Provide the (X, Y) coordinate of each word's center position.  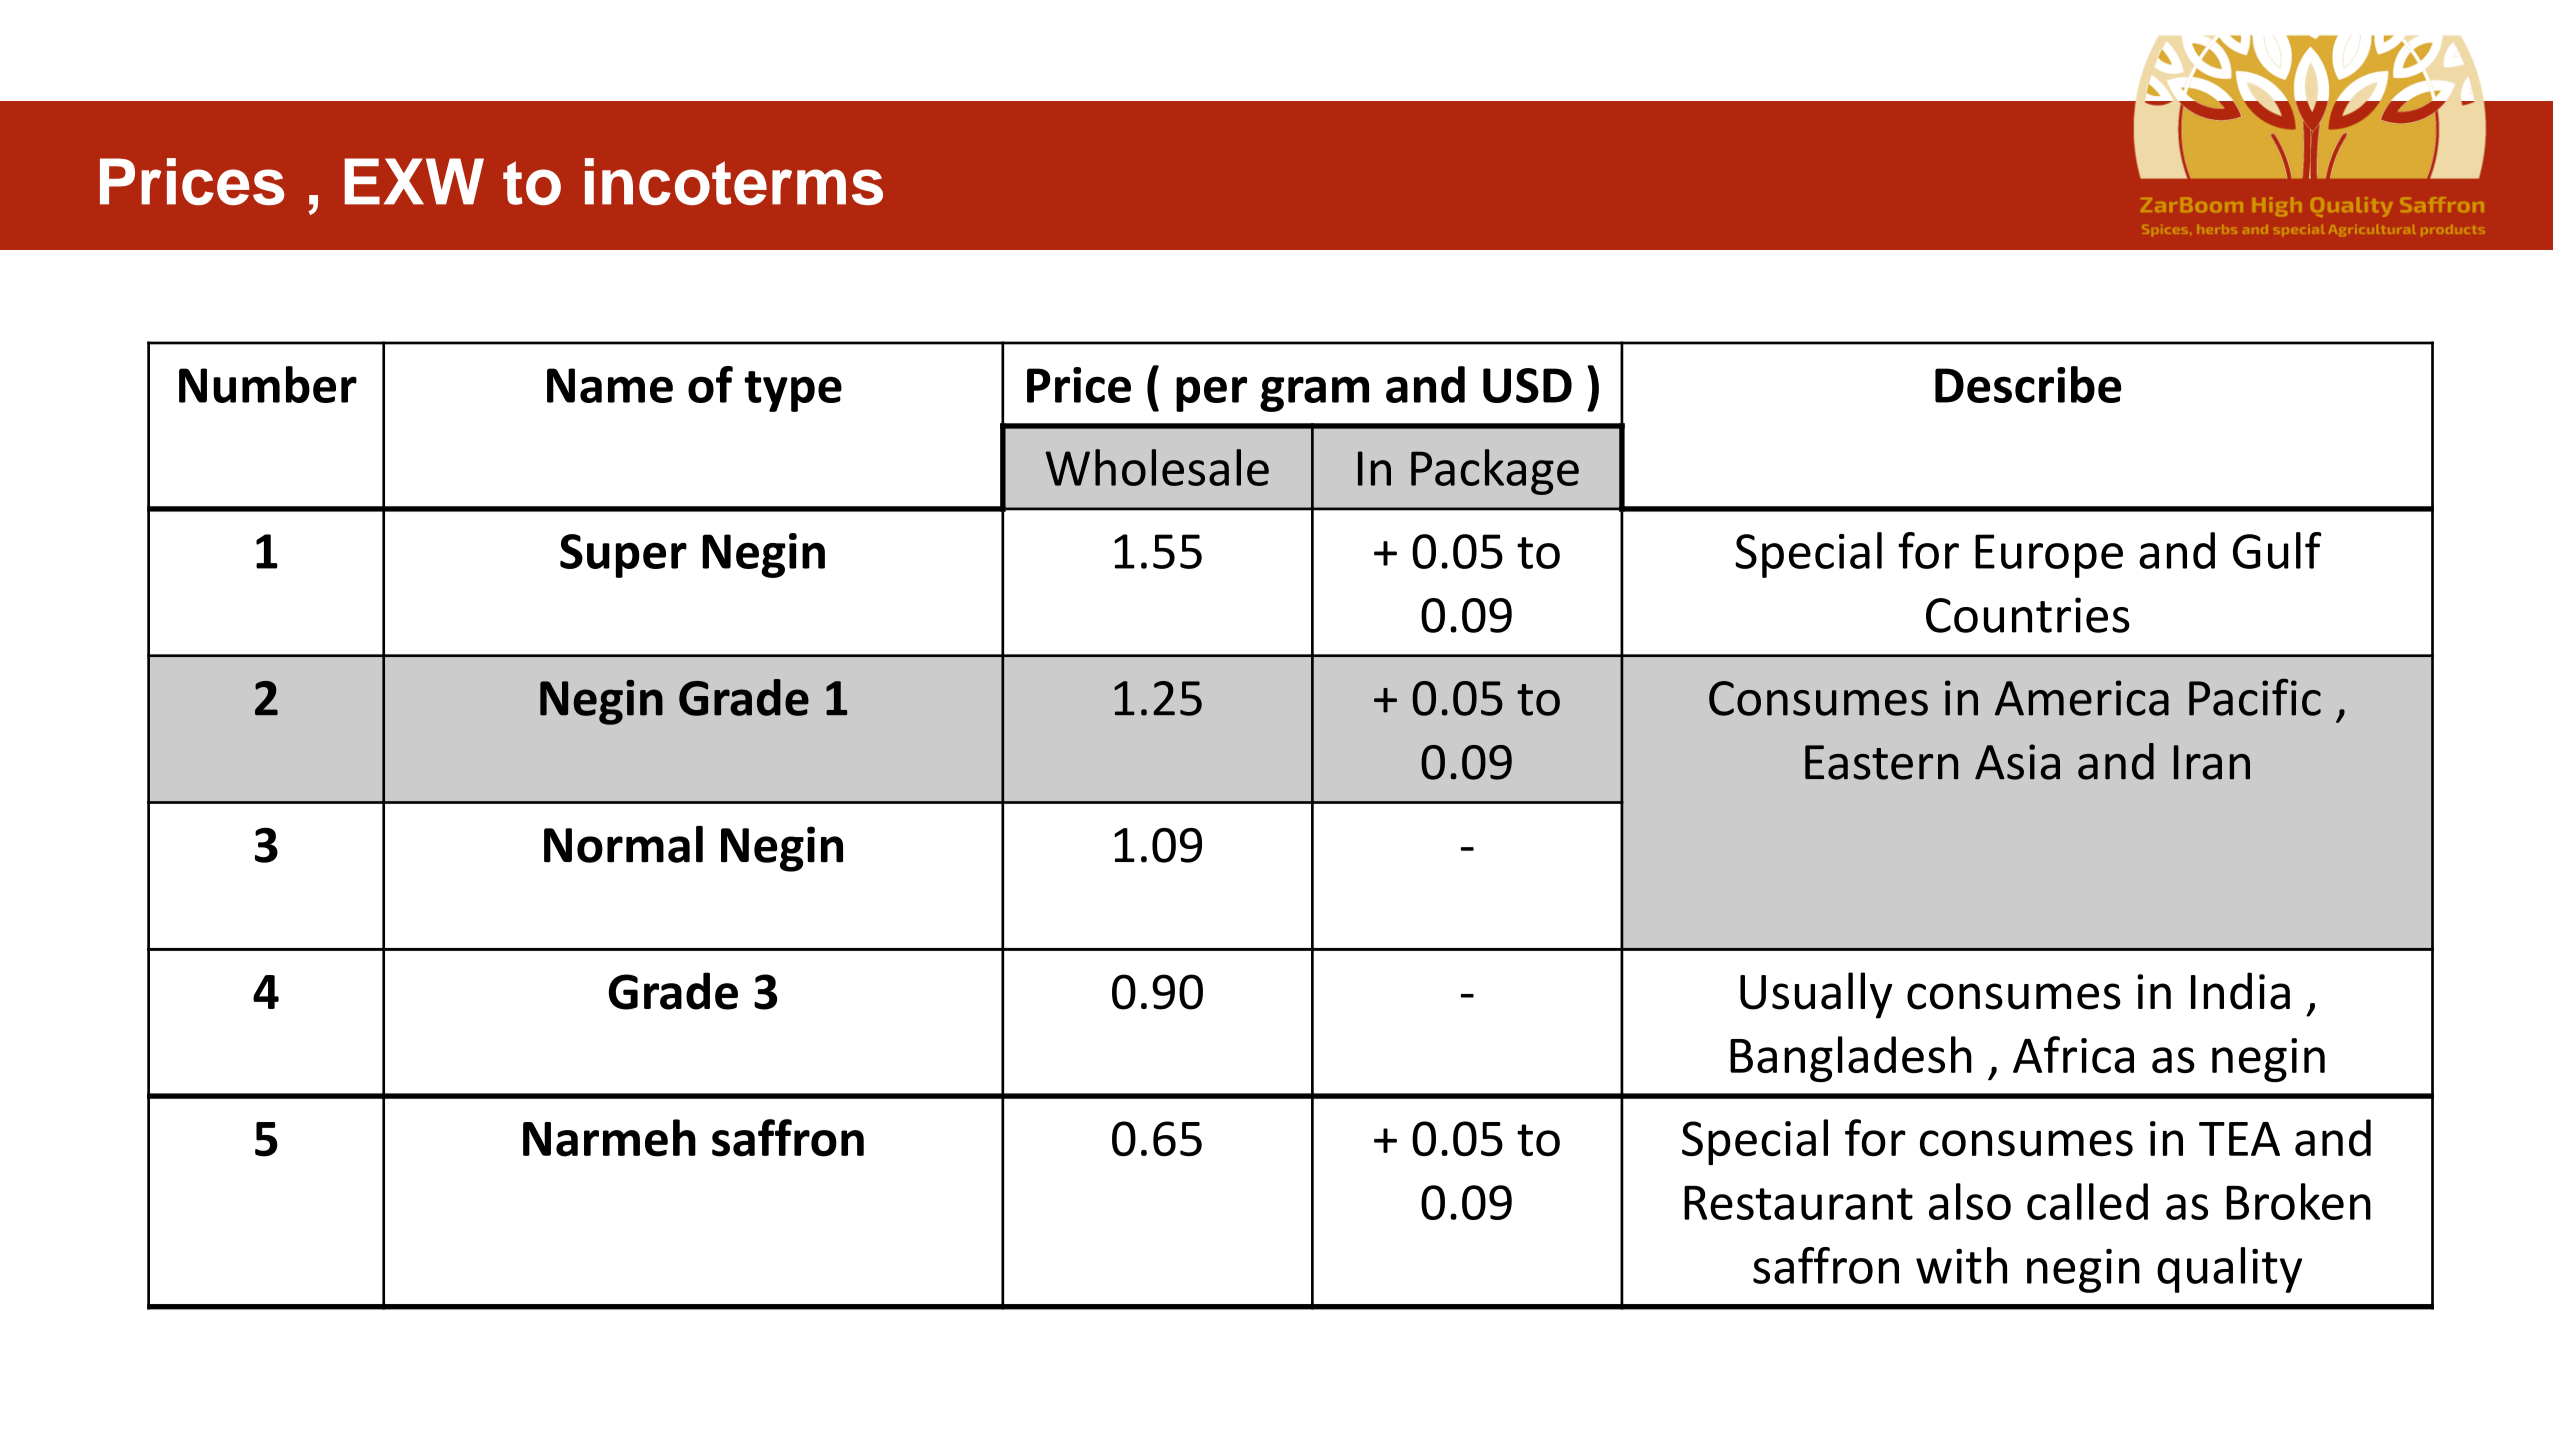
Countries (2028, 615)
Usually (1816, 995)
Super (623, 556)
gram (1314, 394)
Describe (2028, 384)
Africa (2073, 1054)
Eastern (1881, 762)
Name (610, 385)
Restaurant (1798, 1203)
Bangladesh (1851, 1059)
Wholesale (1157, 467)
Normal (623, 844)
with (1961, 1265)
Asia (2017, 762)
